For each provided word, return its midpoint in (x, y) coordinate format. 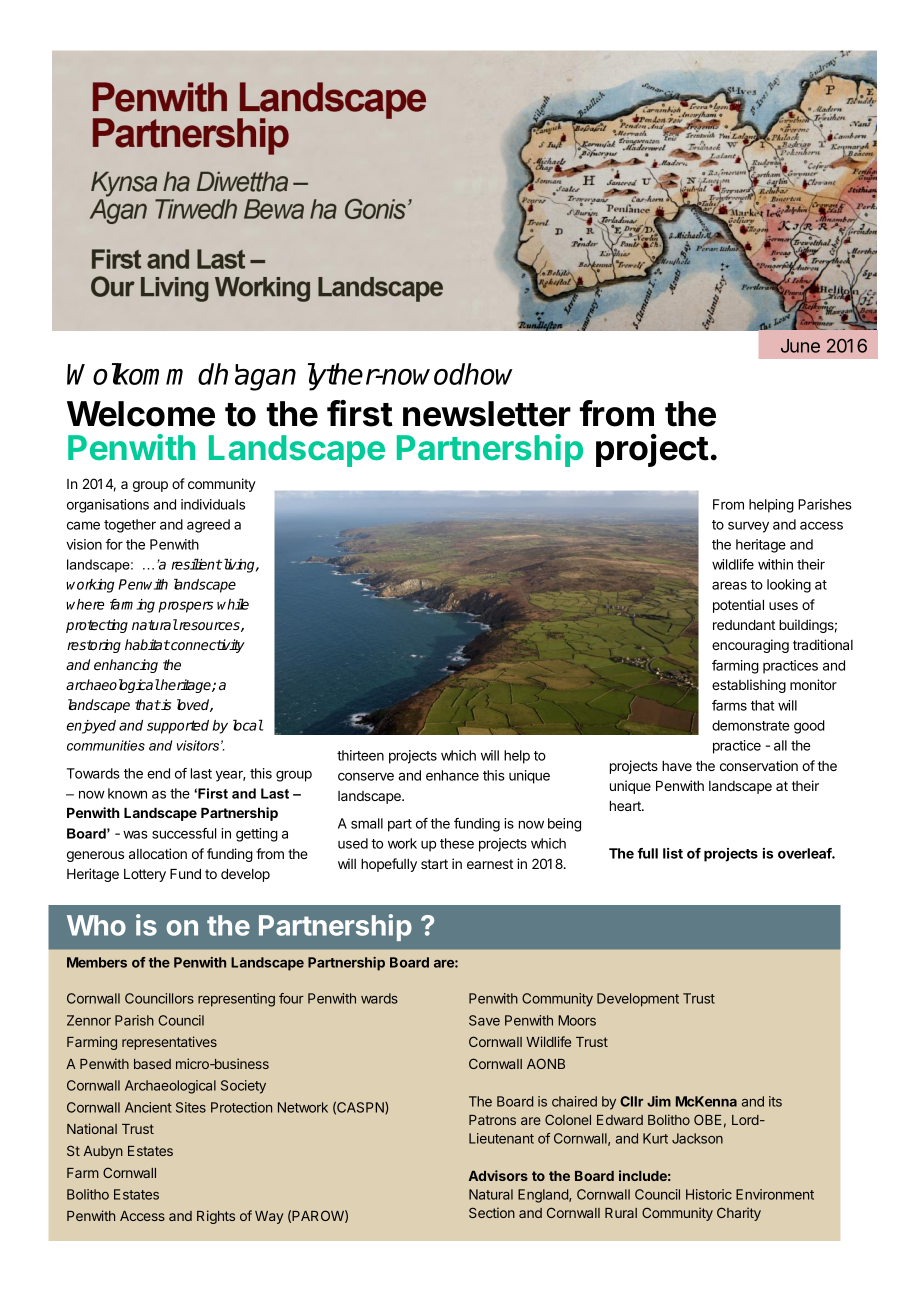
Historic (709, 1194)
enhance (452, 775)
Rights (216, 1217)
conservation (759, 765)
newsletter (487, 414)
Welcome (141, 414)
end (158, 773)
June (800, 346)
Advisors (498, 1175)
